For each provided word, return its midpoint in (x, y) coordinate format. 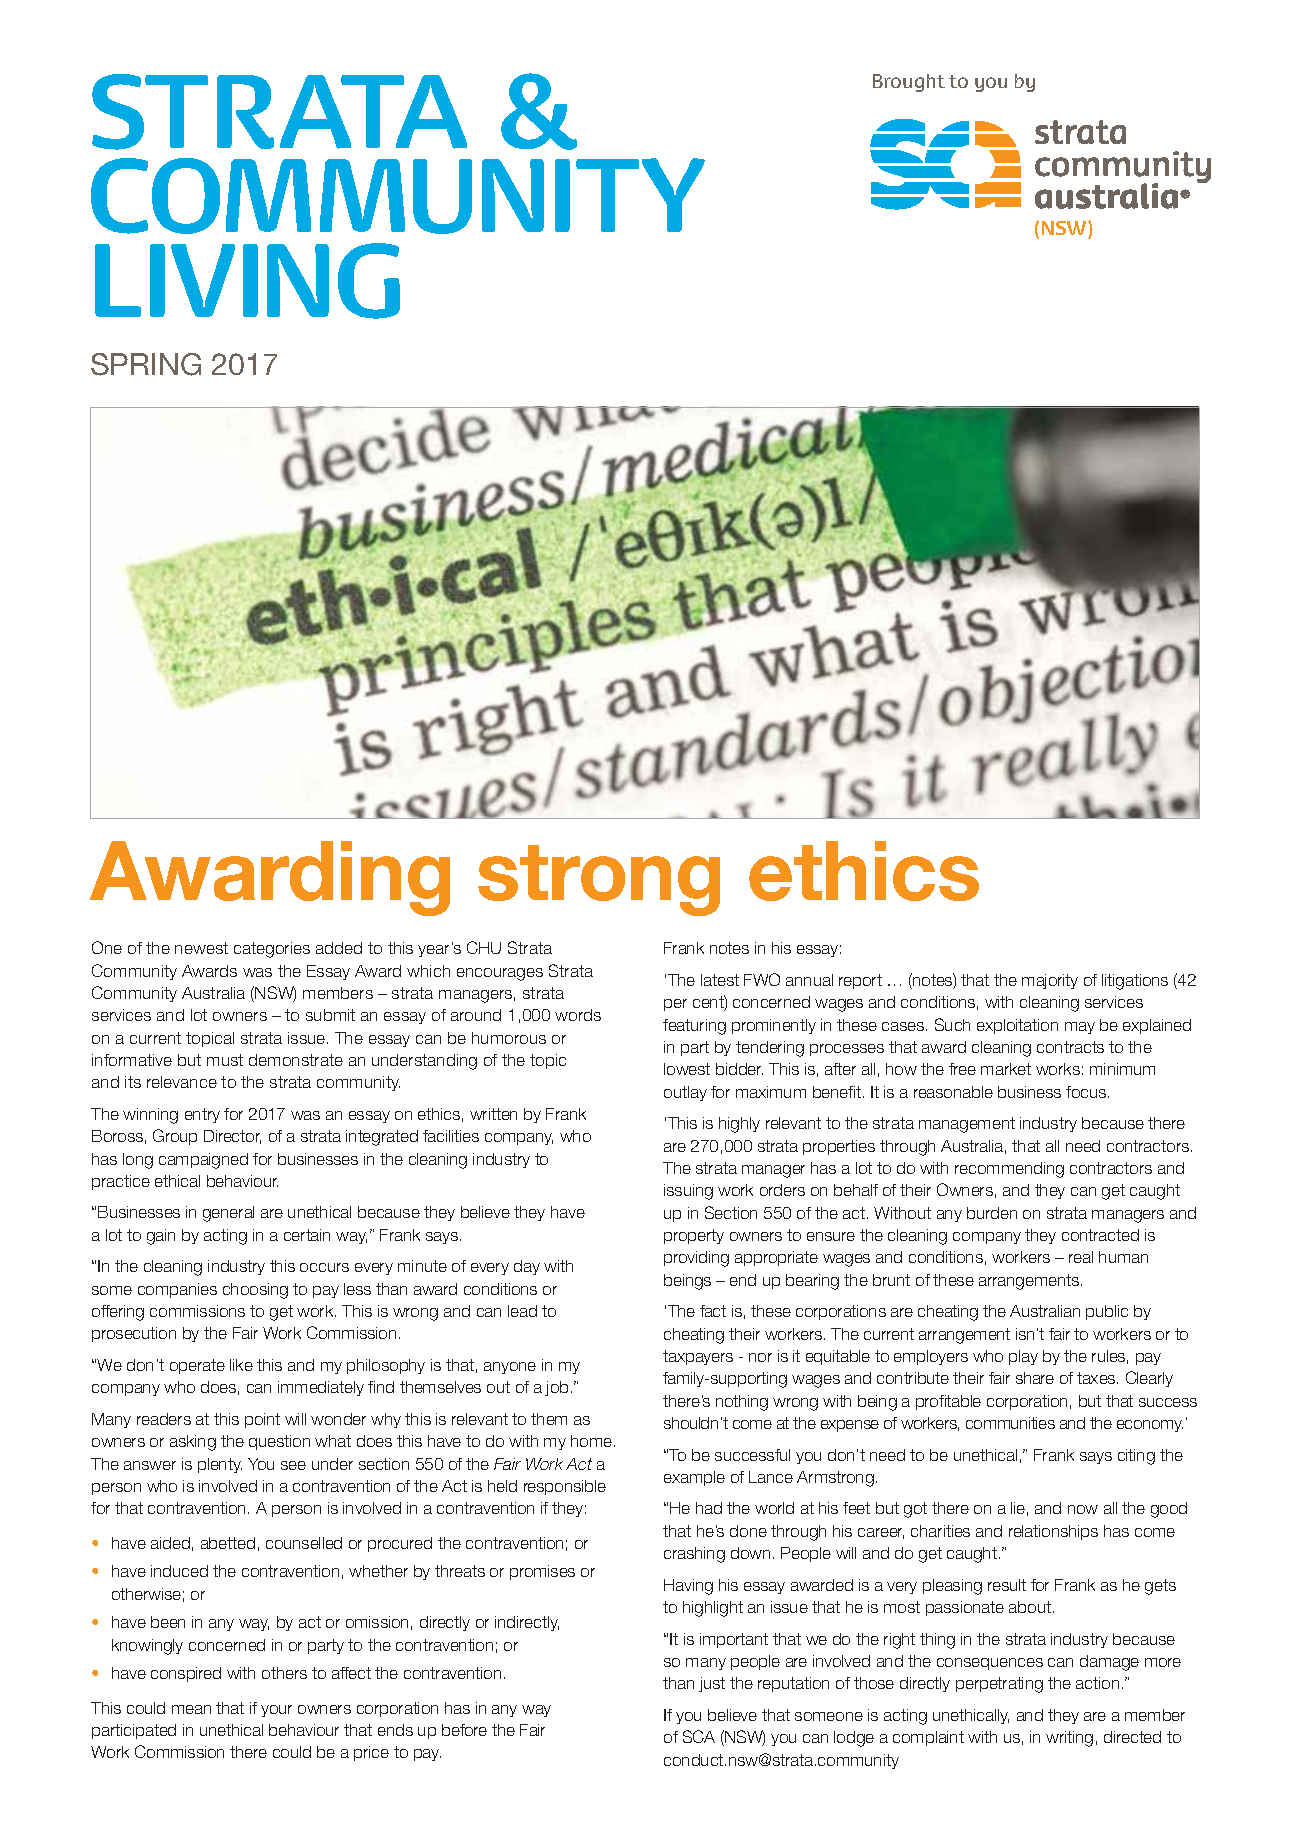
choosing (255, 1291)
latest (720, 980)
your (276, 1711)
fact (713, 1311)
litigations (1135, 982)
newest (201, 948)
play (1023, 1357)
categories (272, 950)
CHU (484, 947)
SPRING (146, 364)
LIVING (247, 281)
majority (1050, 981)
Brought (909, 83)
